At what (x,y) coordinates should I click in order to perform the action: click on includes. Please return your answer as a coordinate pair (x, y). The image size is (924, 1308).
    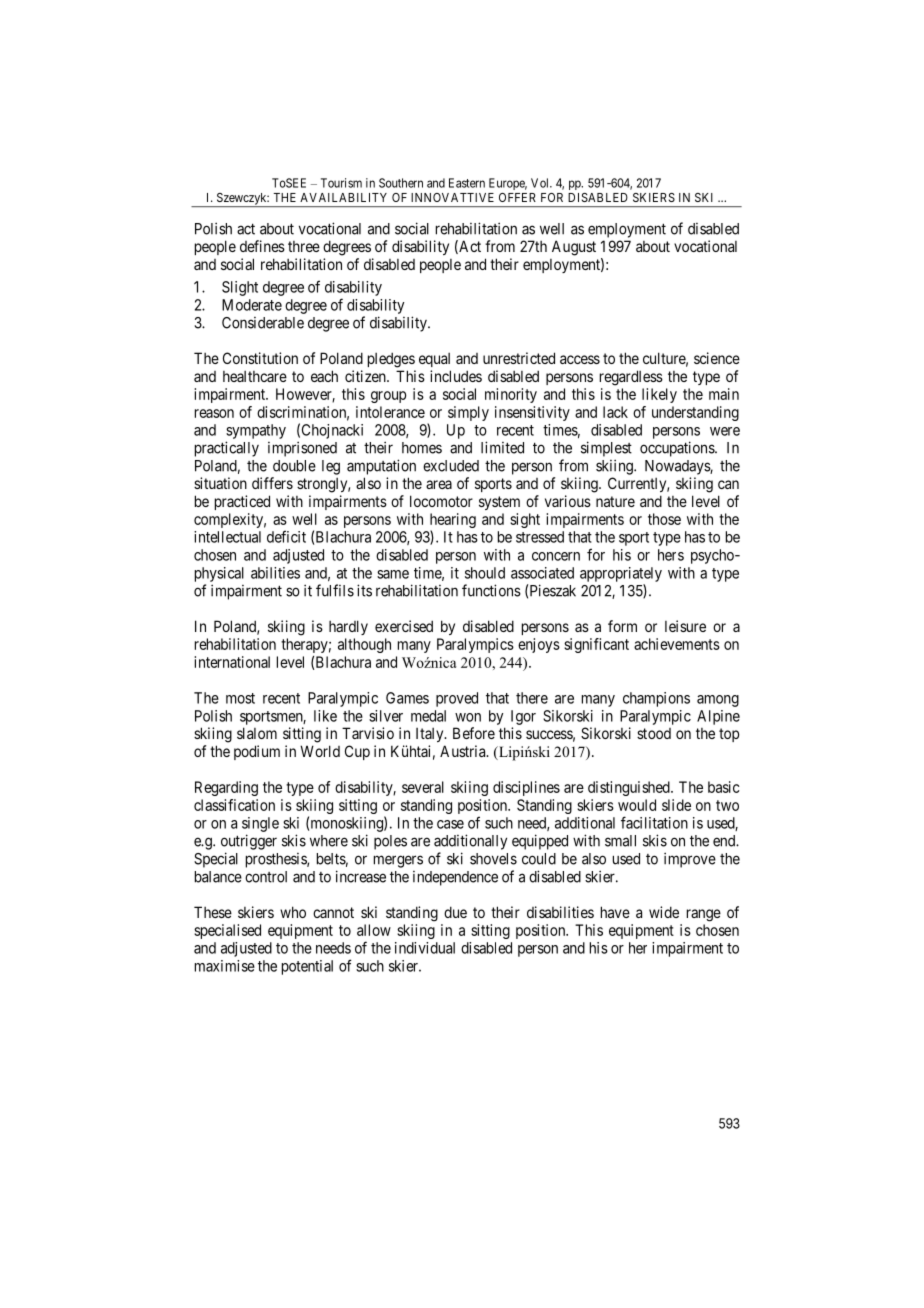
    Looking at the image, I should click on (456, 376).
